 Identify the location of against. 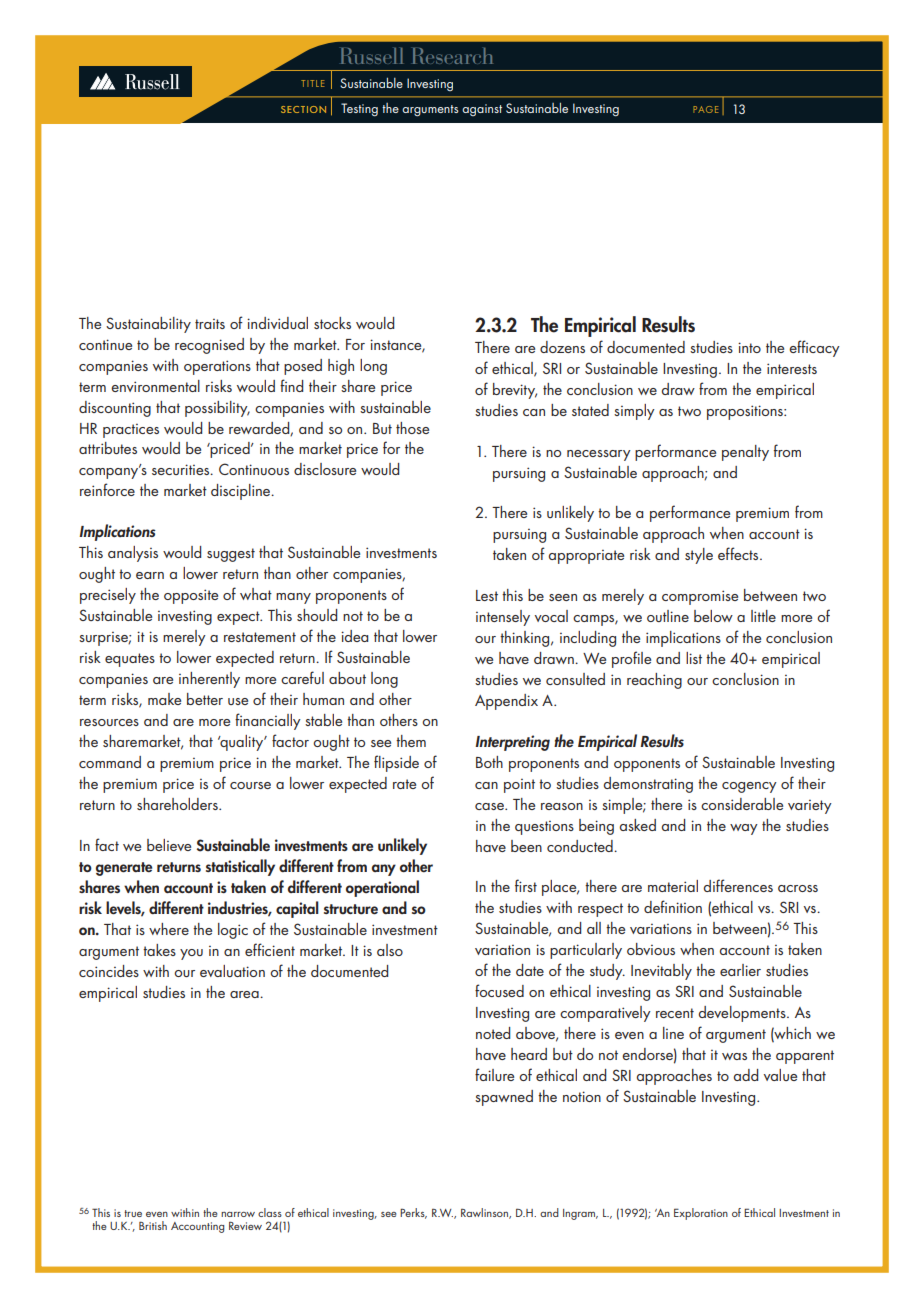
(482, 110).
